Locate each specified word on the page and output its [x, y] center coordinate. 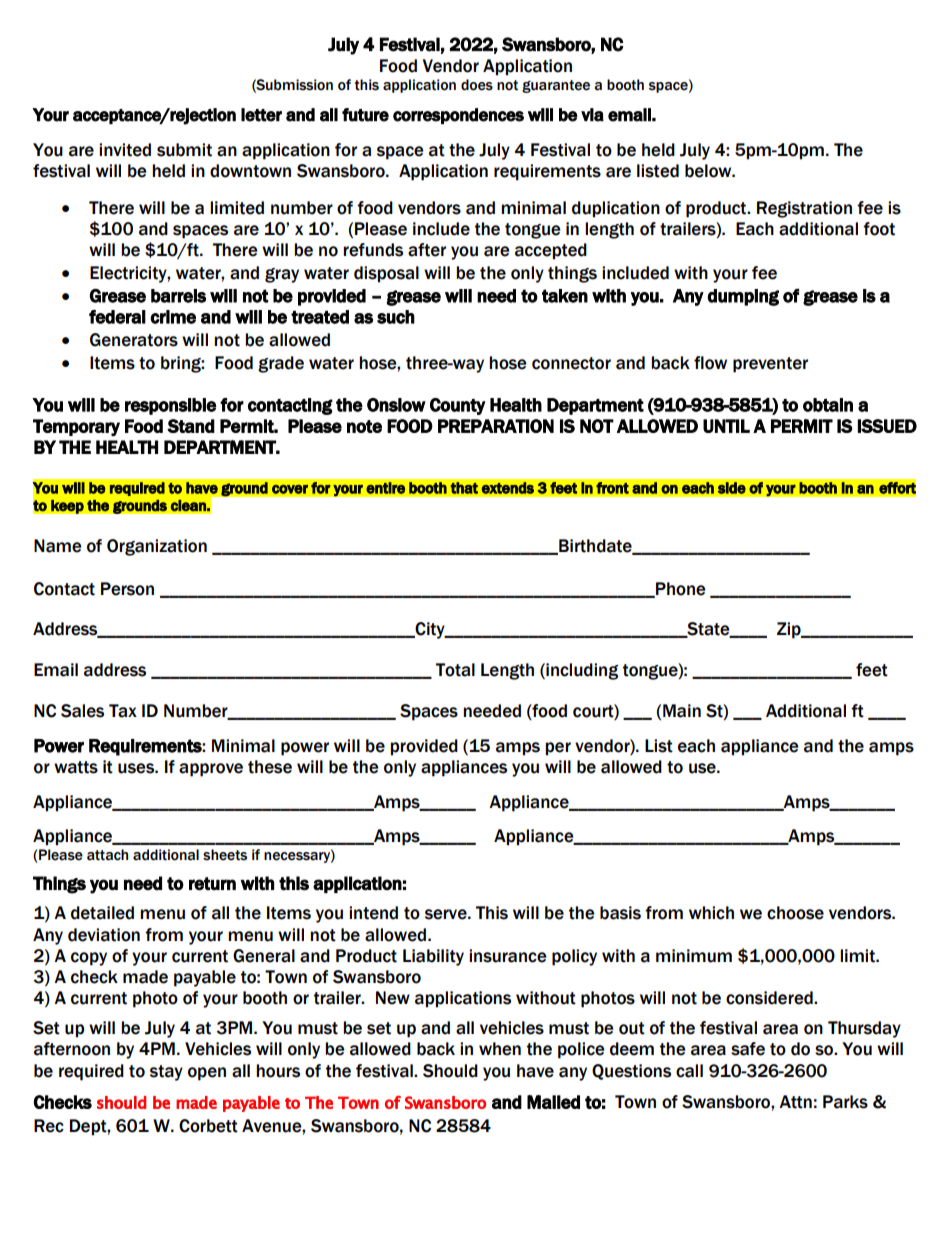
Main [682, 711]
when [500, 1049]
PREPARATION [496, 426]
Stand [191, 426]
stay [166, 1073]
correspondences [458, 116]
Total [455, 670]
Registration [804, 209]
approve [211, 770]
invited [125, 150]
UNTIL [726, 426]
